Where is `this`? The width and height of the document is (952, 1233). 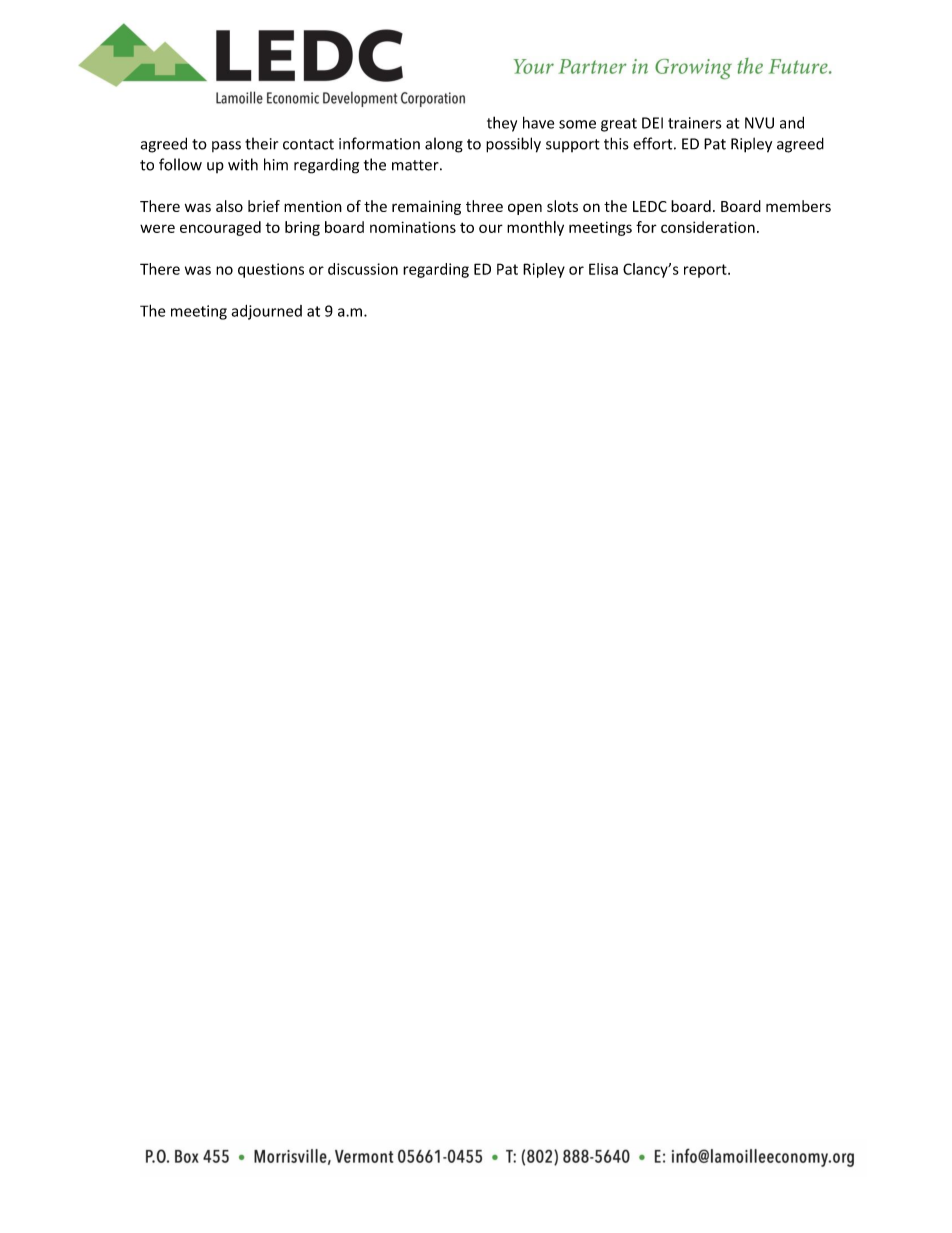
this is located at coordinates (616, 143).
